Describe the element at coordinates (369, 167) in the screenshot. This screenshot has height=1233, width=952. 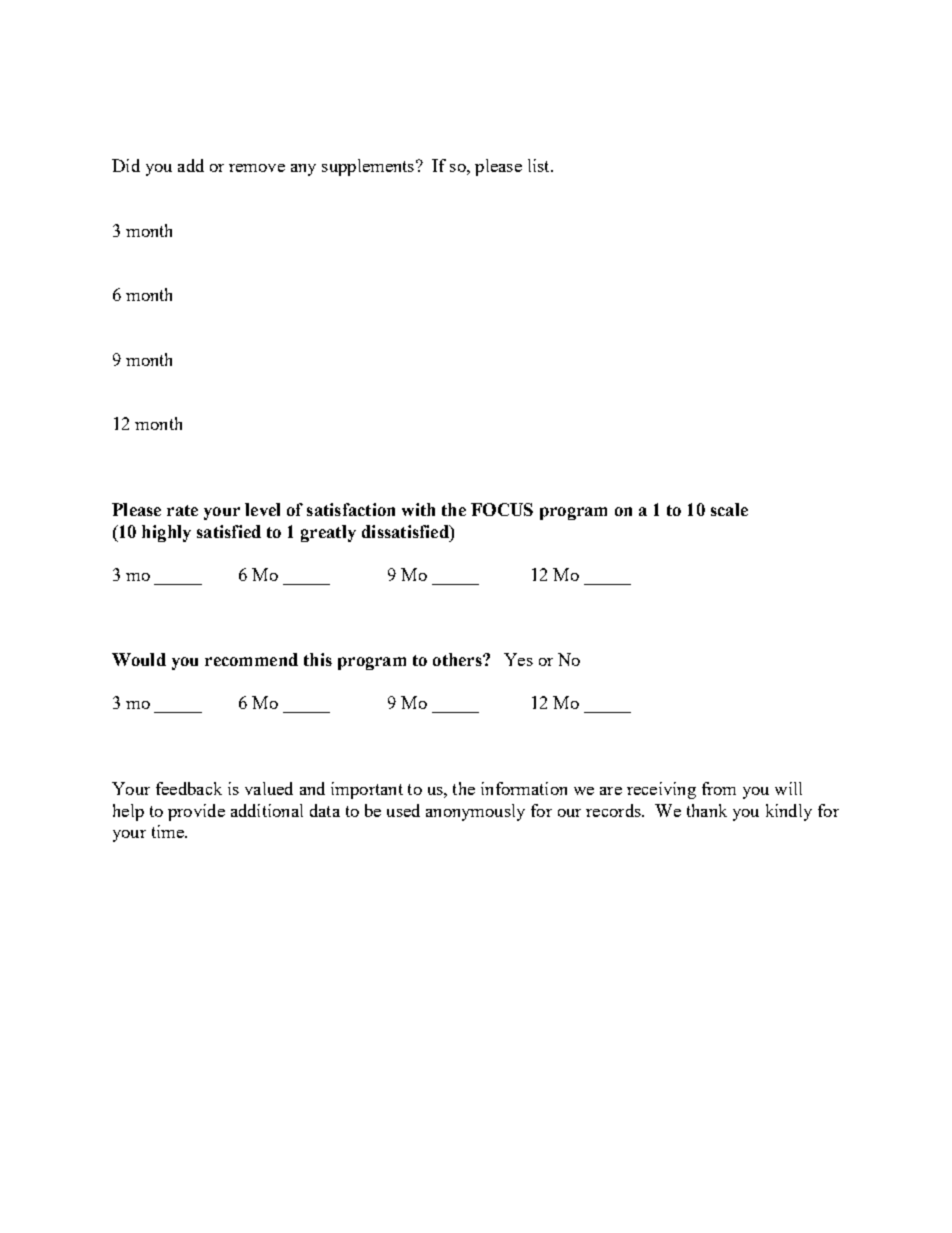
I see `supplements` at that location.
